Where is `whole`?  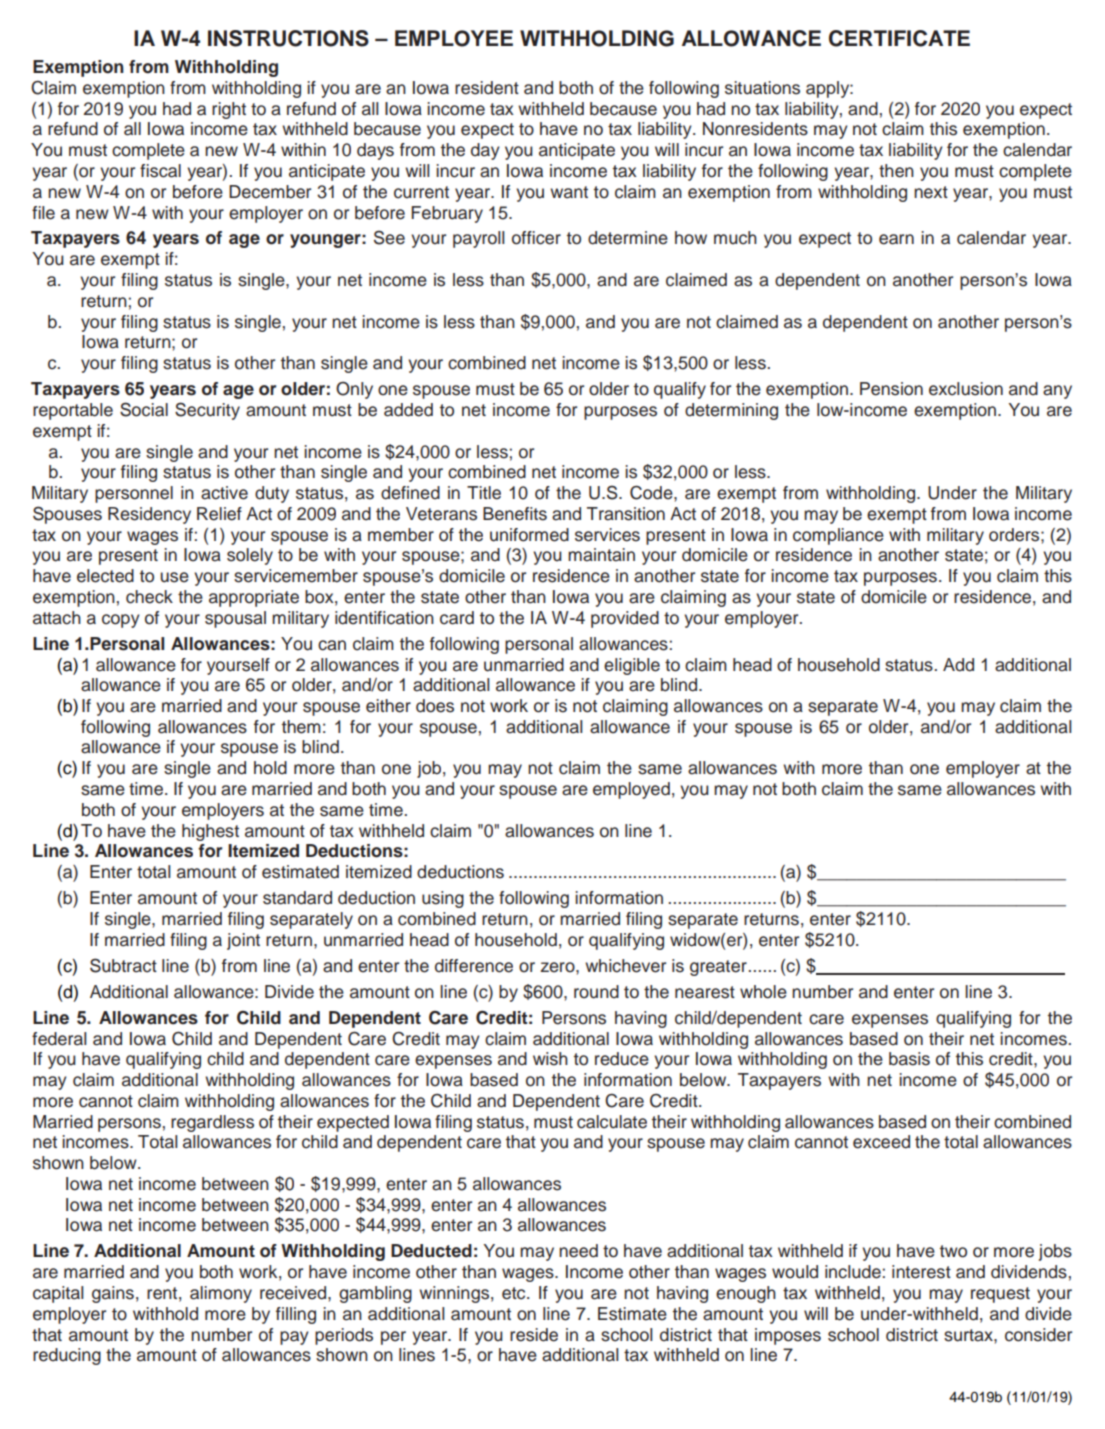
whole is located at coordinates (763, 992).
